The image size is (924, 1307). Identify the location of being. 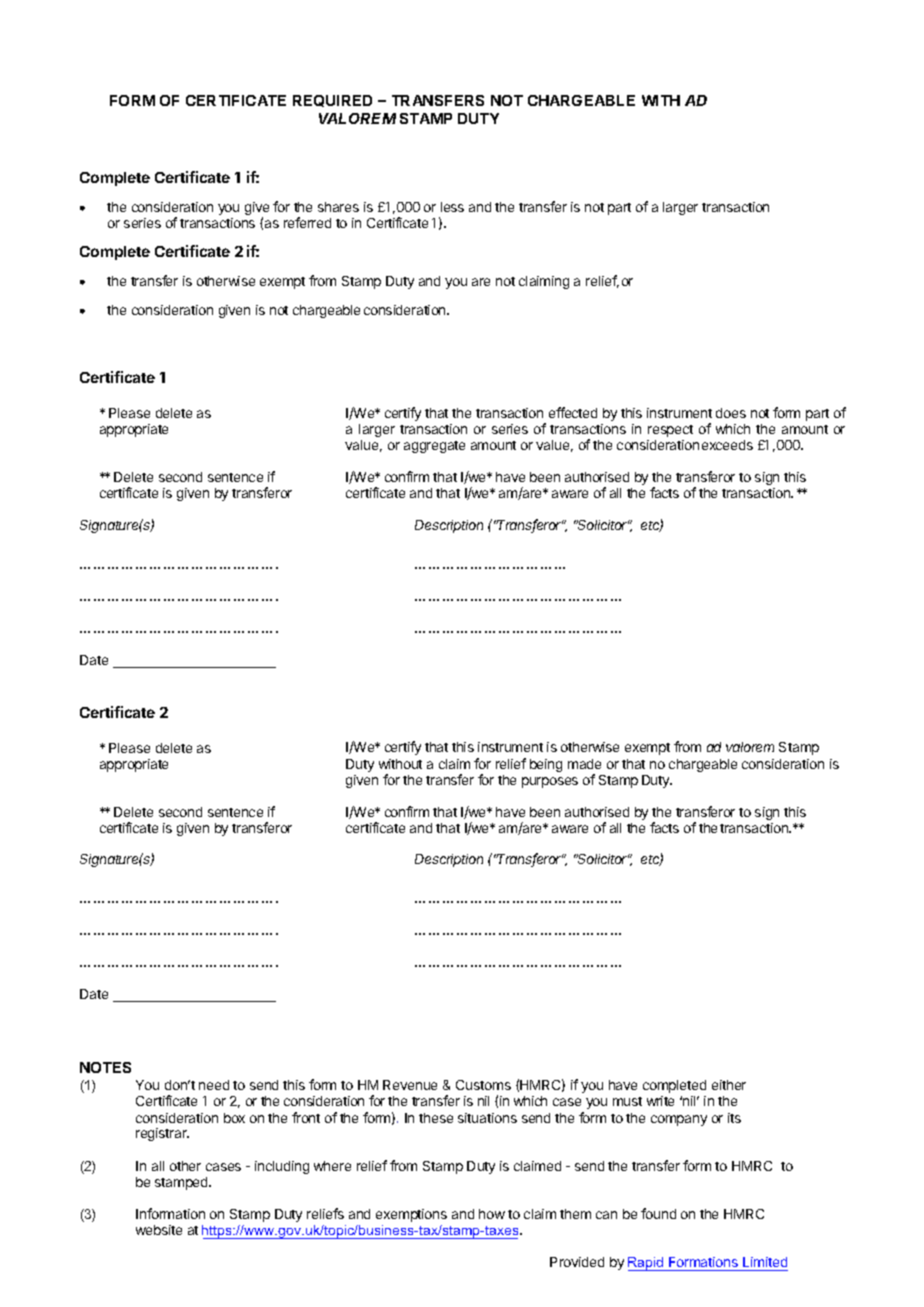
(546, 765).
